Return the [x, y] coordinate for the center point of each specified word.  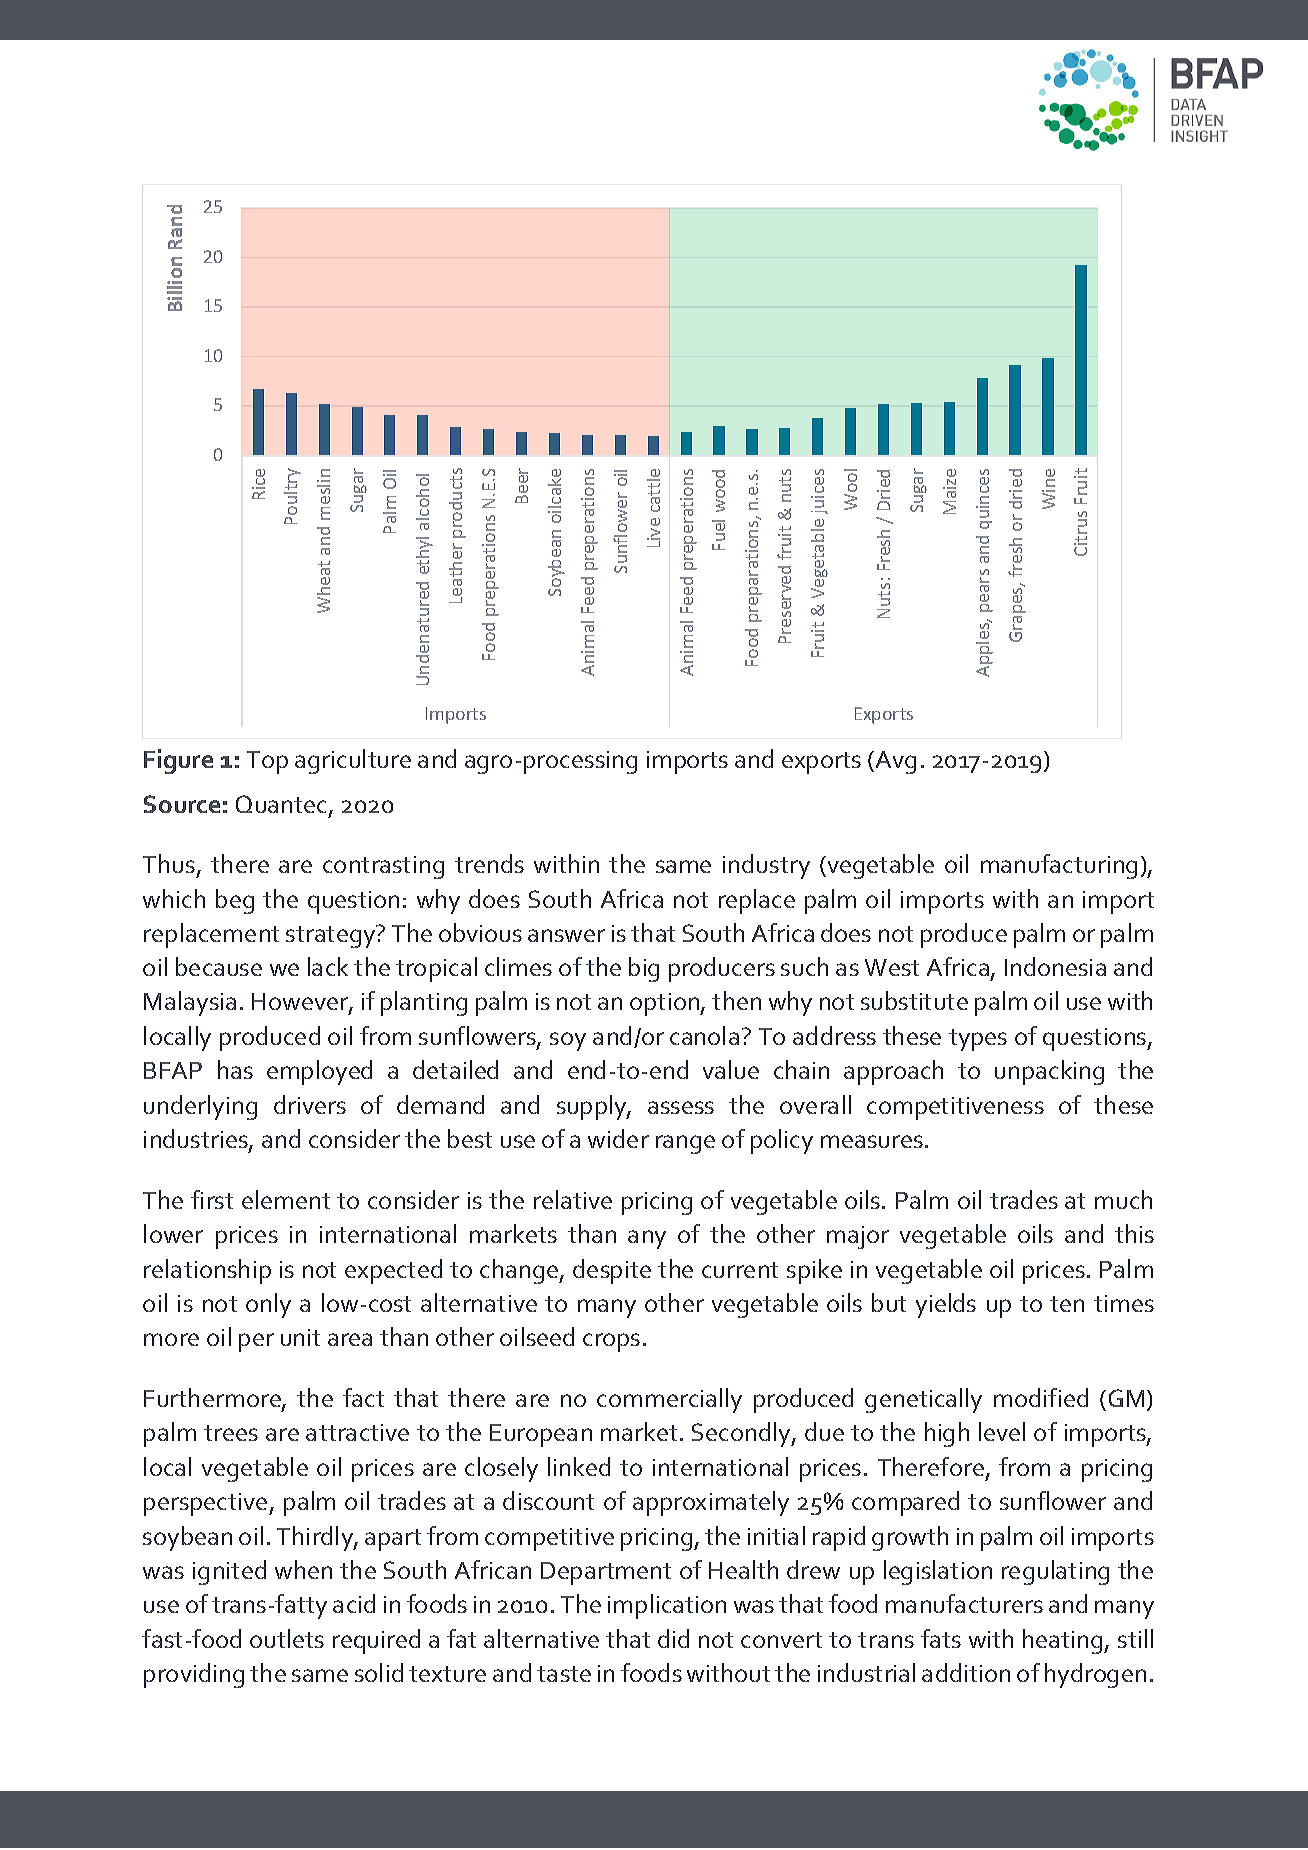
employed [319, 1072]
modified [1041, 1397]
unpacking [1049, 1072]
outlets [287, 1638]
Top [267, 762]
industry [766, 866]
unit [300, 1337]
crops [611, 1342]
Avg [894, 762]
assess [681, 1107]
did [673, 1638]
